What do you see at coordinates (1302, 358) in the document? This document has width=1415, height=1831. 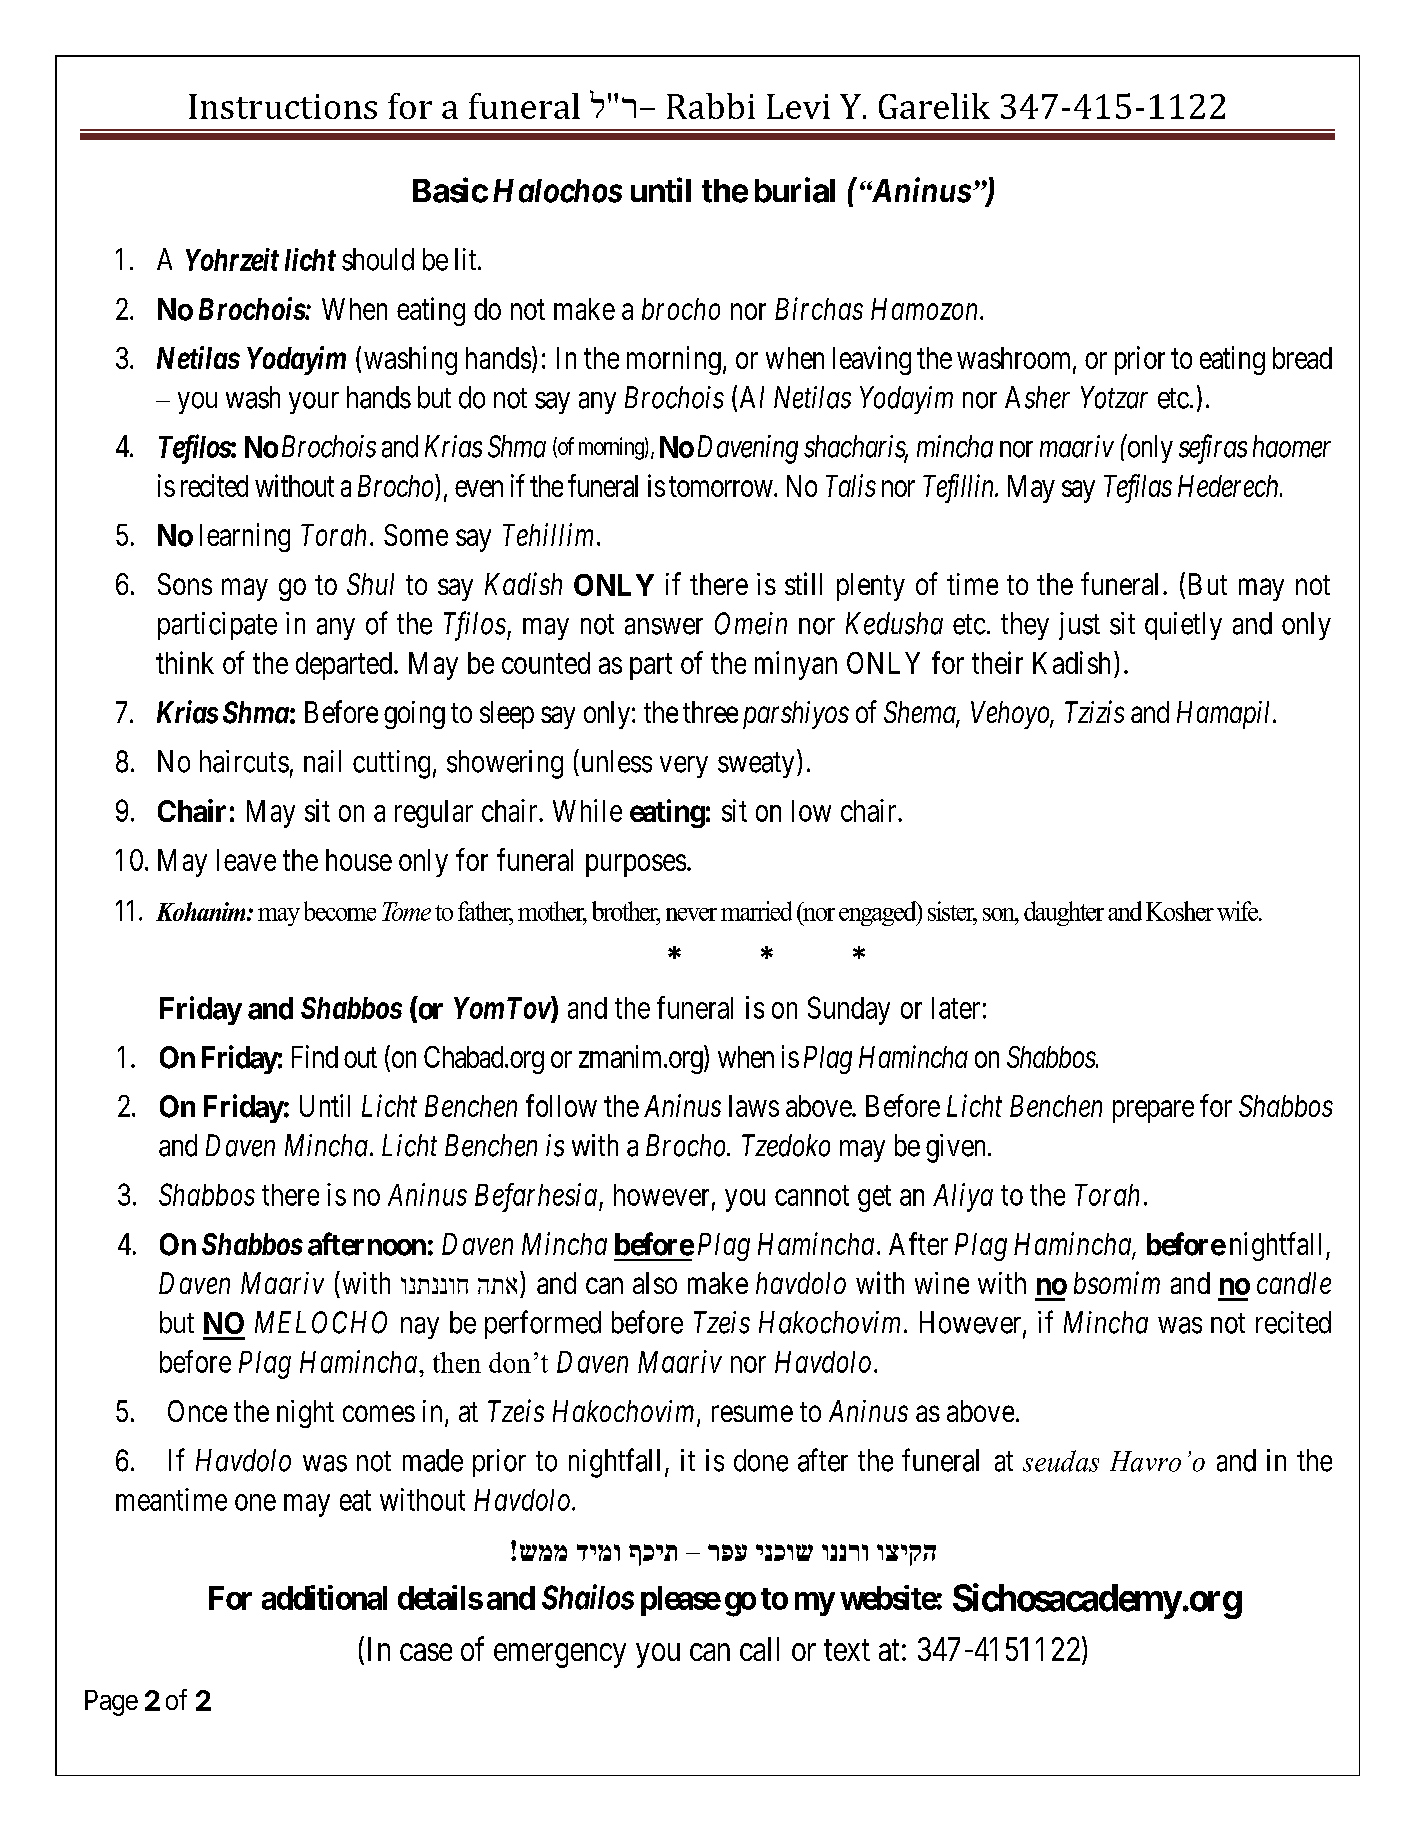 I see `bread` at bounding box center [1302, 358].
